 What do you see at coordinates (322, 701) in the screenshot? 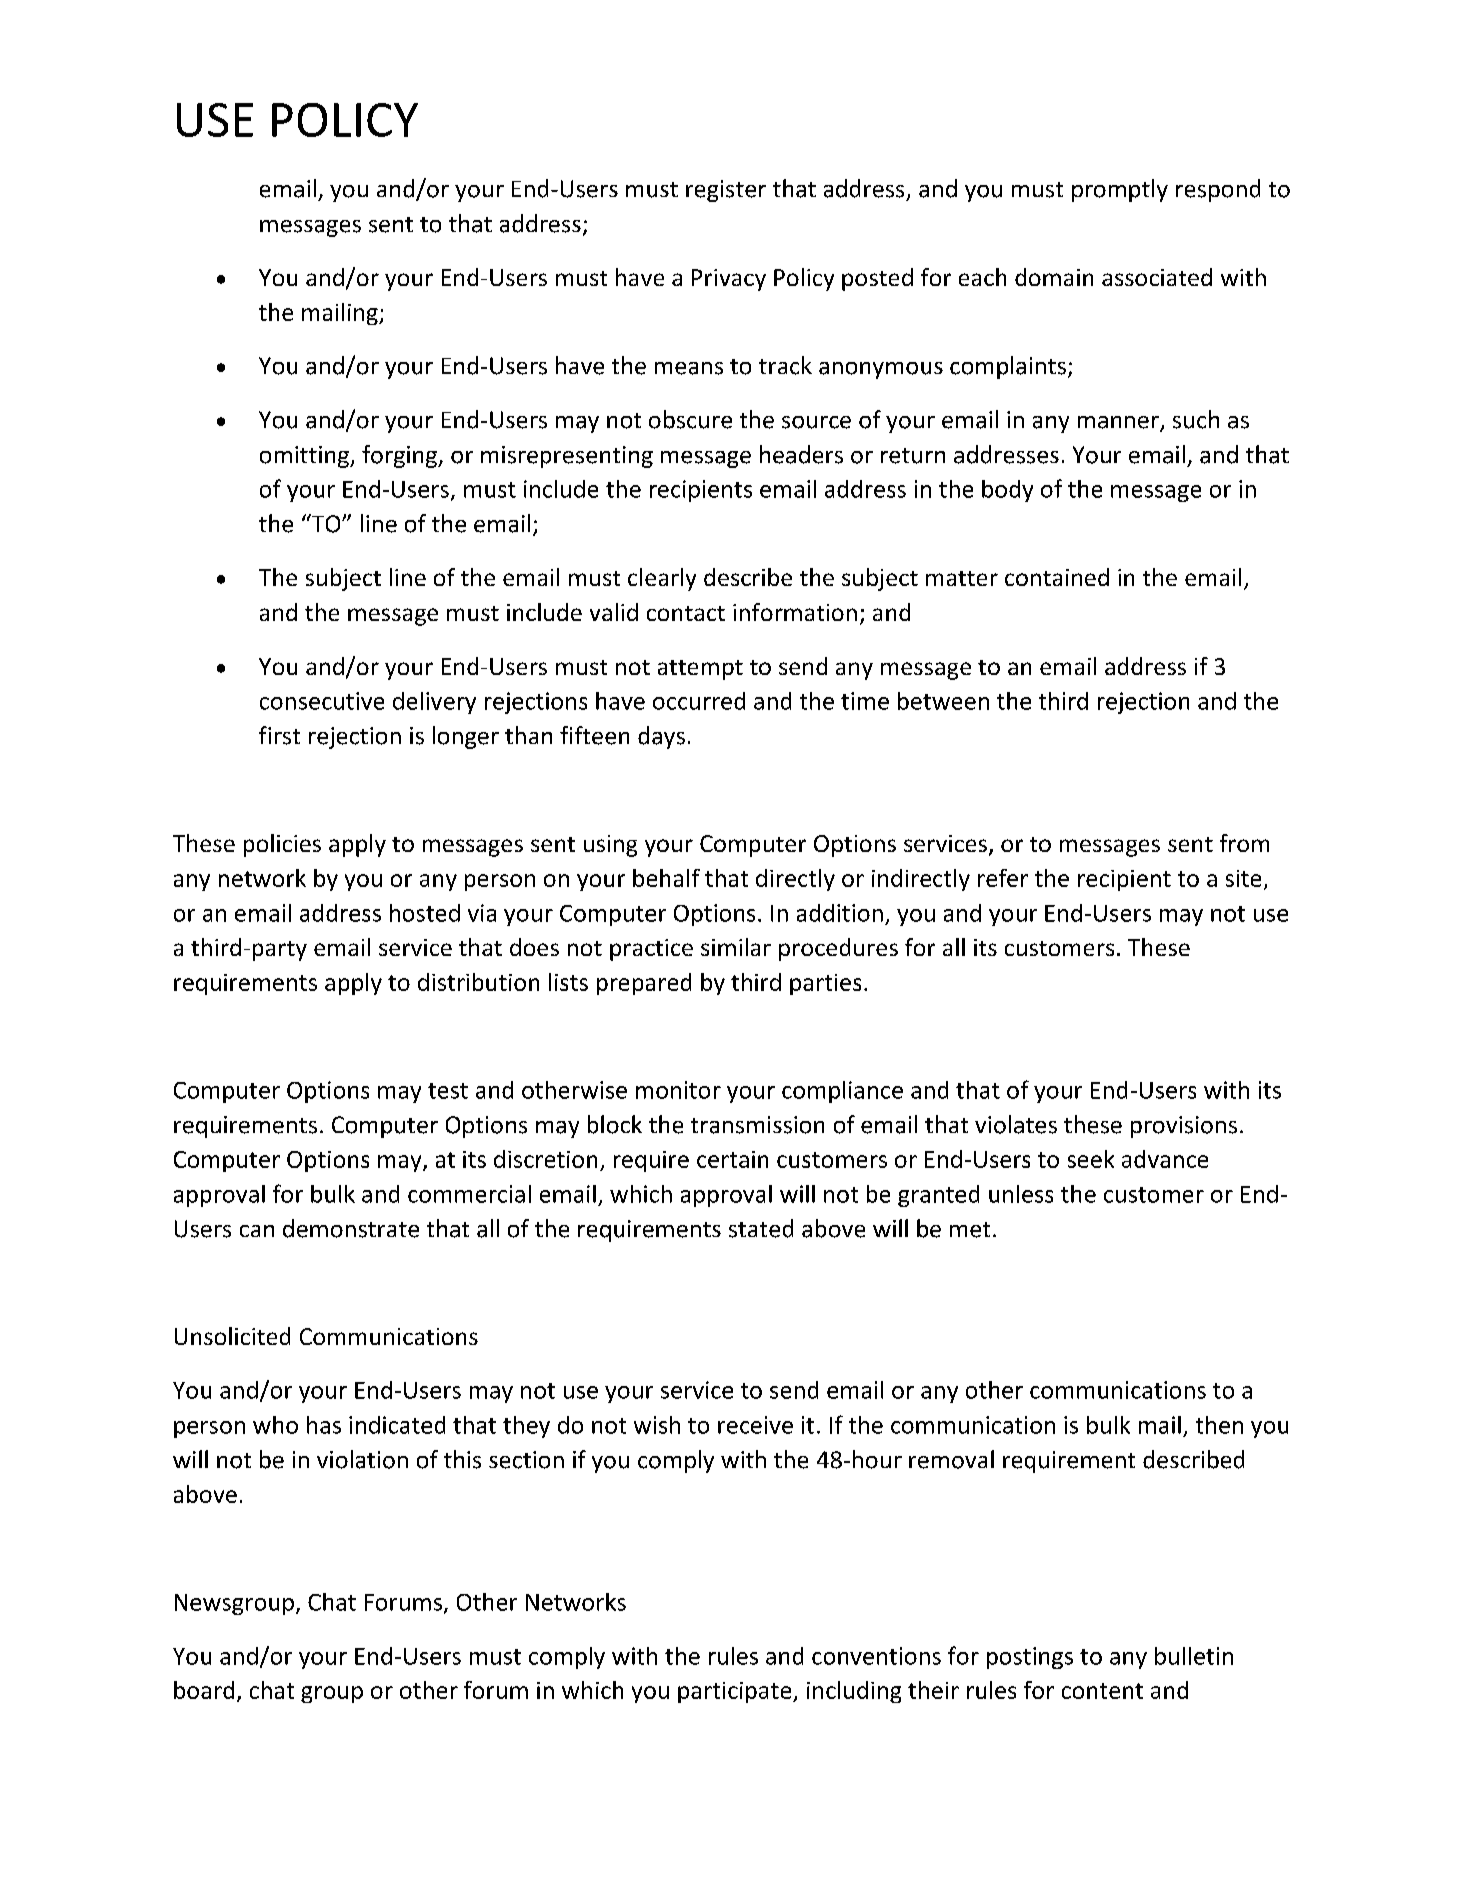
I see `consecutive` at bounding box center [322, 701].
